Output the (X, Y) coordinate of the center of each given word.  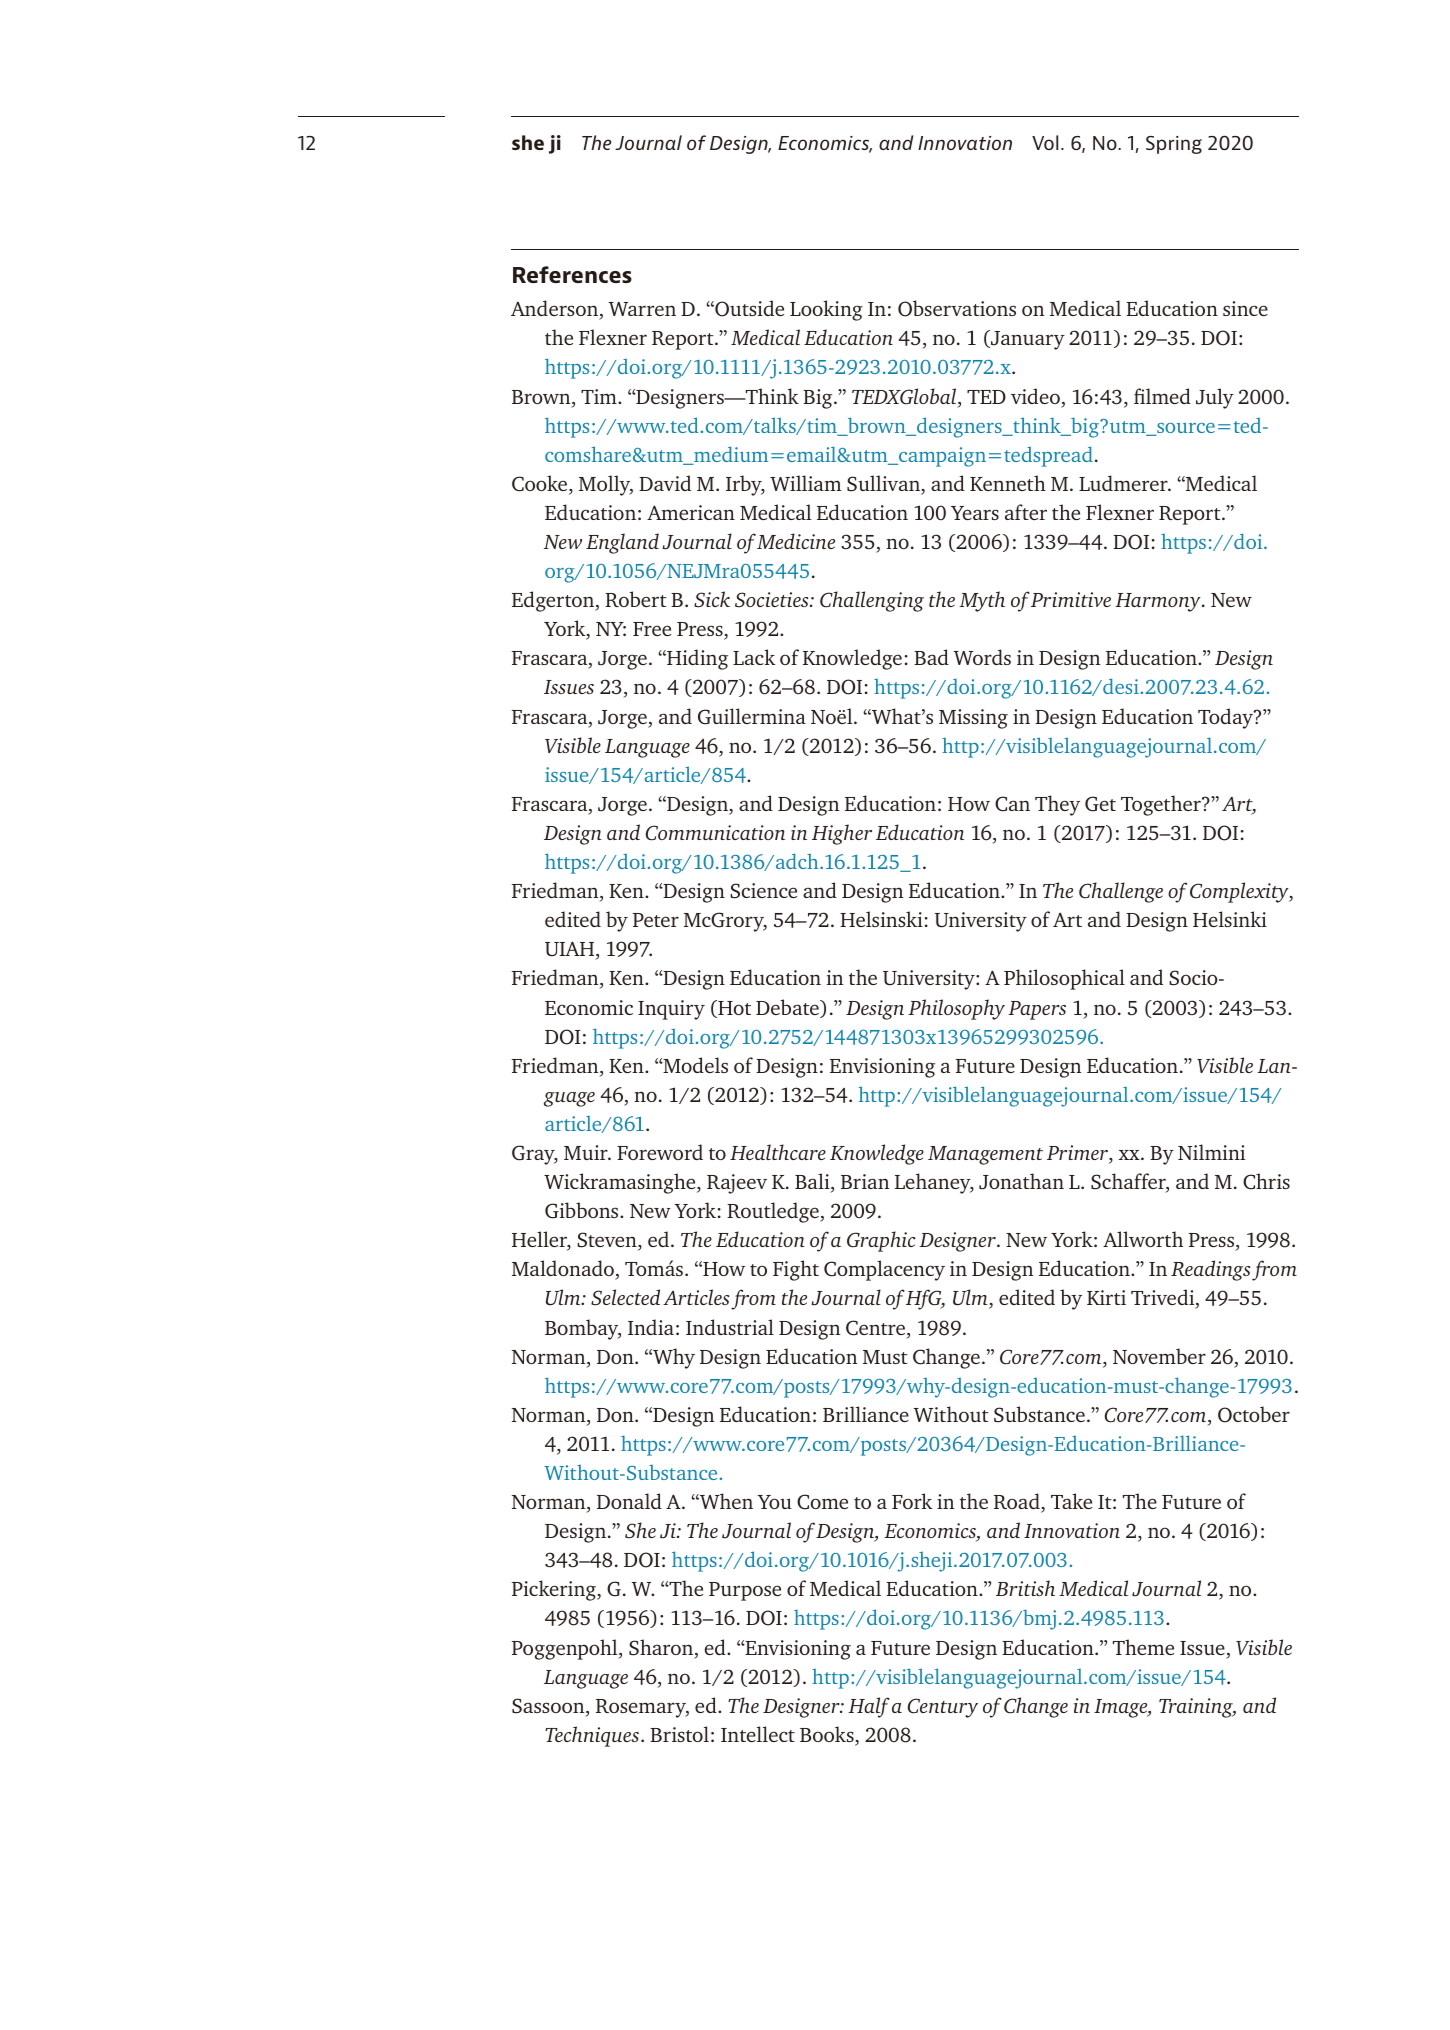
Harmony (1159, 602)
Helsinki (1230, 919)
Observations (957, 308)
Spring (1174, 145)
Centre (877, 1329)
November (1159, 1356)
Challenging (872, 601)
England (622, 543)
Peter (656, 920)
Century (943, 1708)
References (572, 274)
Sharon (662, 1648)
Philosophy (956, 1009)
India (651, 1327)
